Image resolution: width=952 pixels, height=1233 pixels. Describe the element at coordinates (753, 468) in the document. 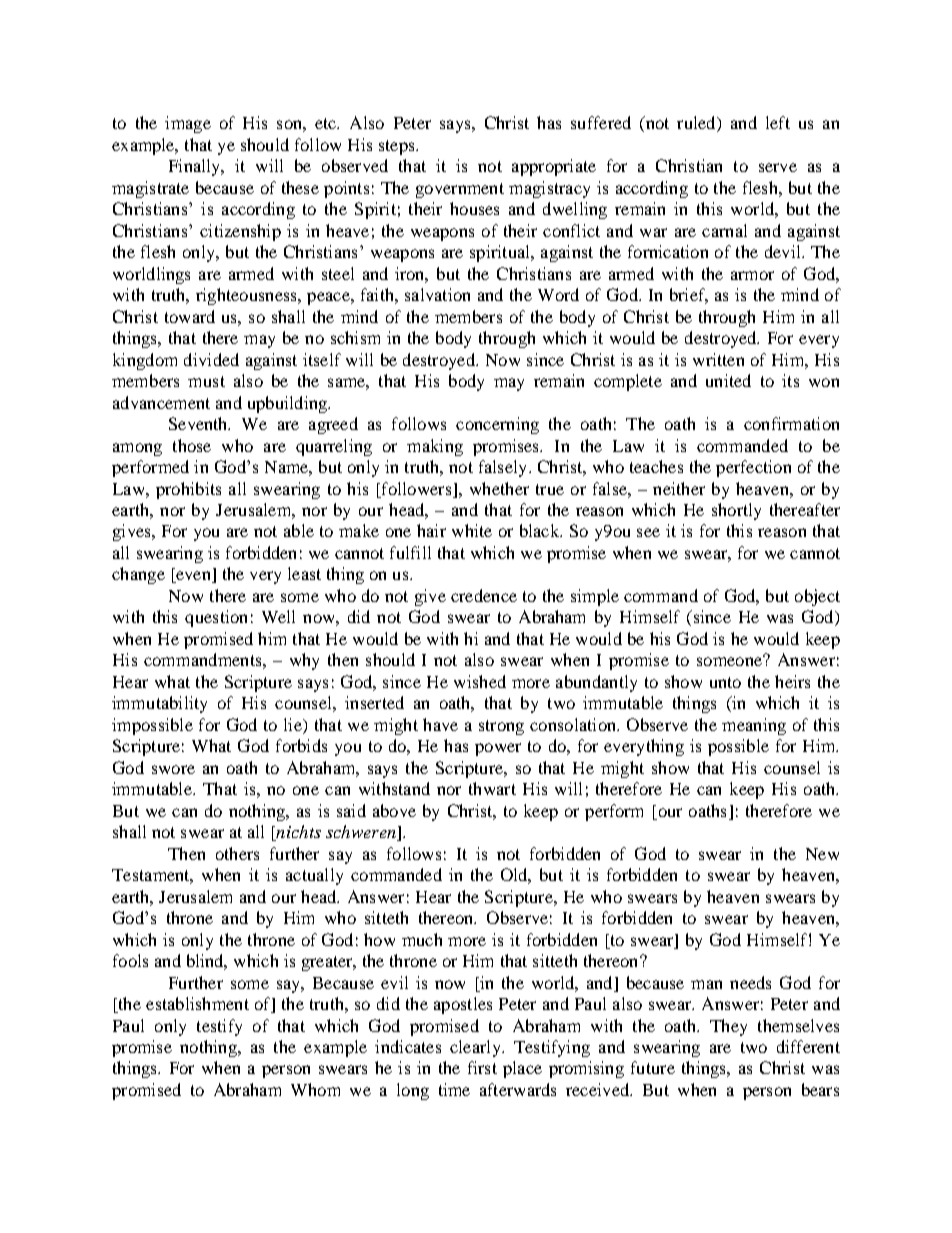

I see `perfection` at that location.
